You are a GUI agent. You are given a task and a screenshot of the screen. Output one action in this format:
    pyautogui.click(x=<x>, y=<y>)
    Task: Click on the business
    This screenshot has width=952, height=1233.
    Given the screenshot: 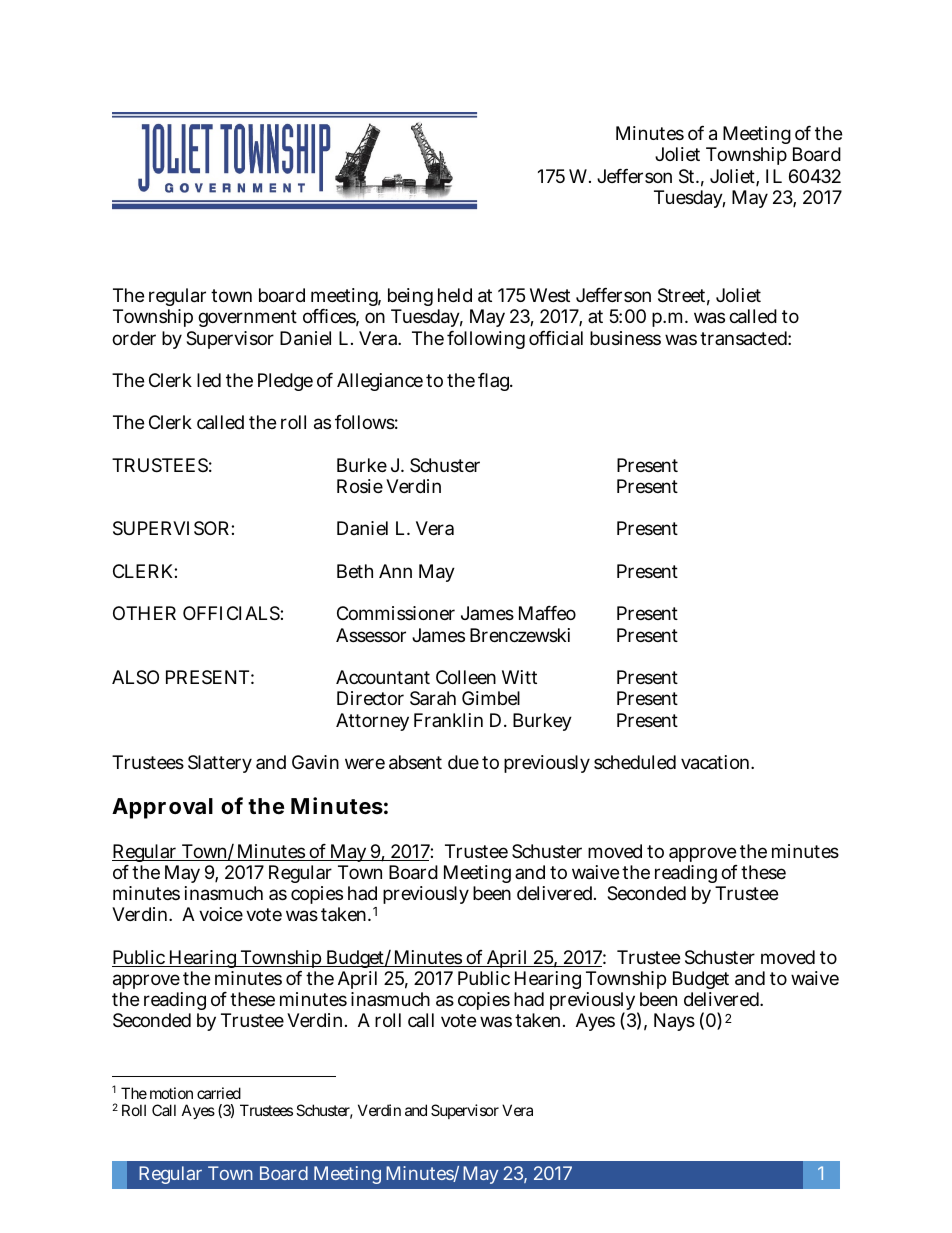 What is the action you would take?
    pyautogui.click(x=625, y=338)
